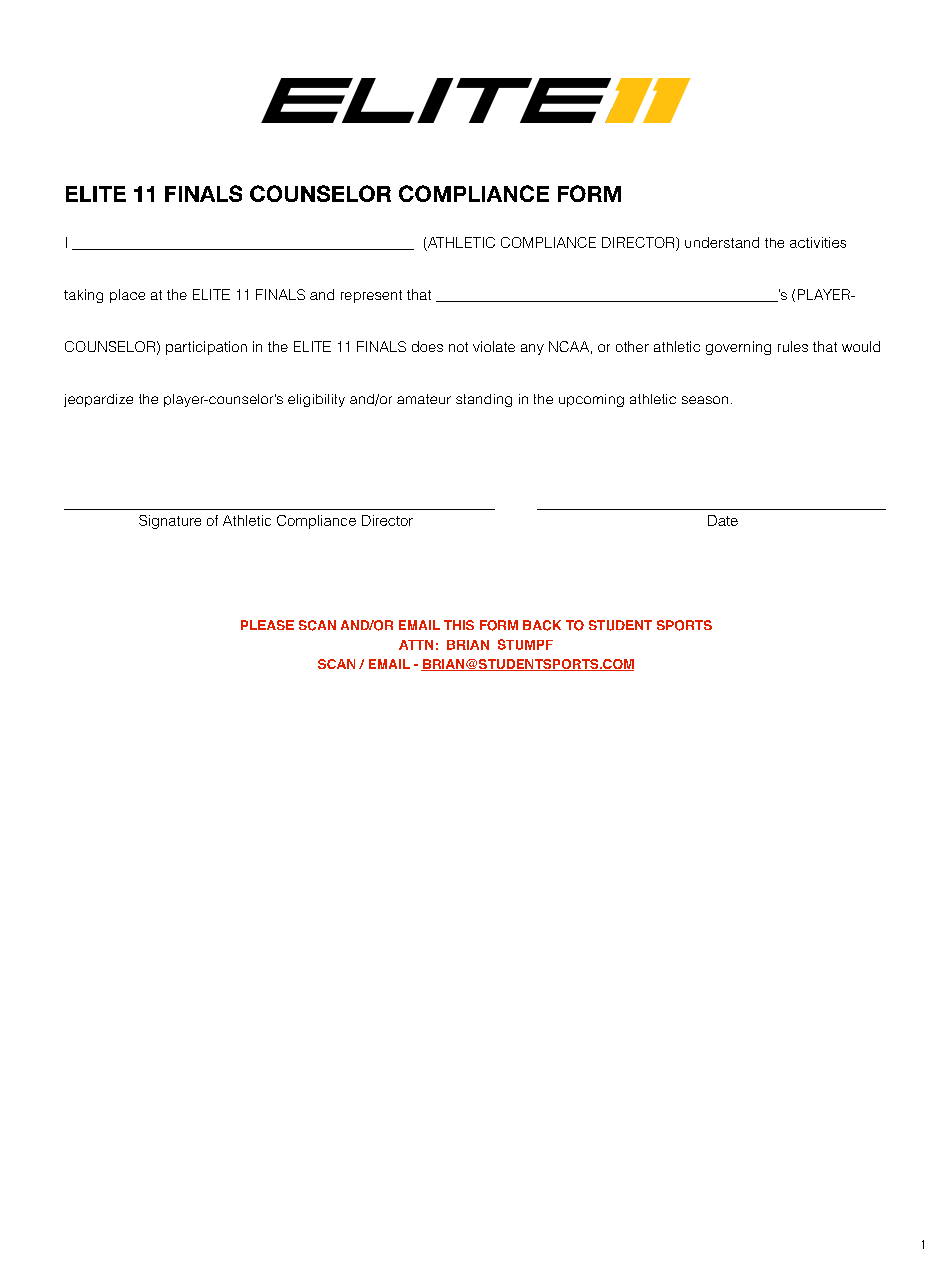  I want to click on standing, so click(484, 400).
